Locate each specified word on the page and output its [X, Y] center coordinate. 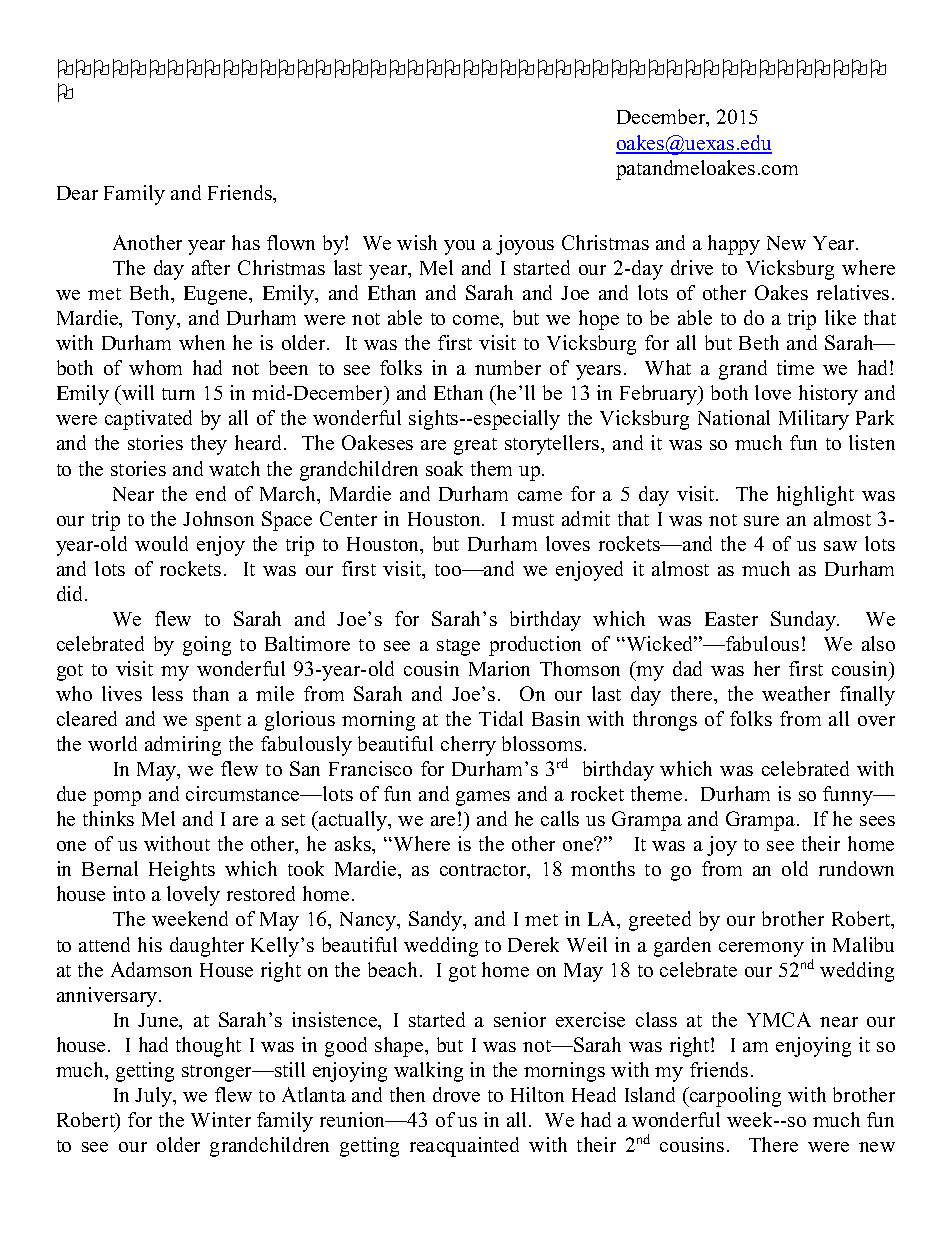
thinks [108, 818]
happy [734, 245]
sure [761, 521]
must [533, 520]
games [483, 798]
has [246, 242]
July [154, 1097]
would [161, 543]
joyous [525, 245]
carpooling [734, 1097]
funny [849, 796]
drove [456, 1094]
